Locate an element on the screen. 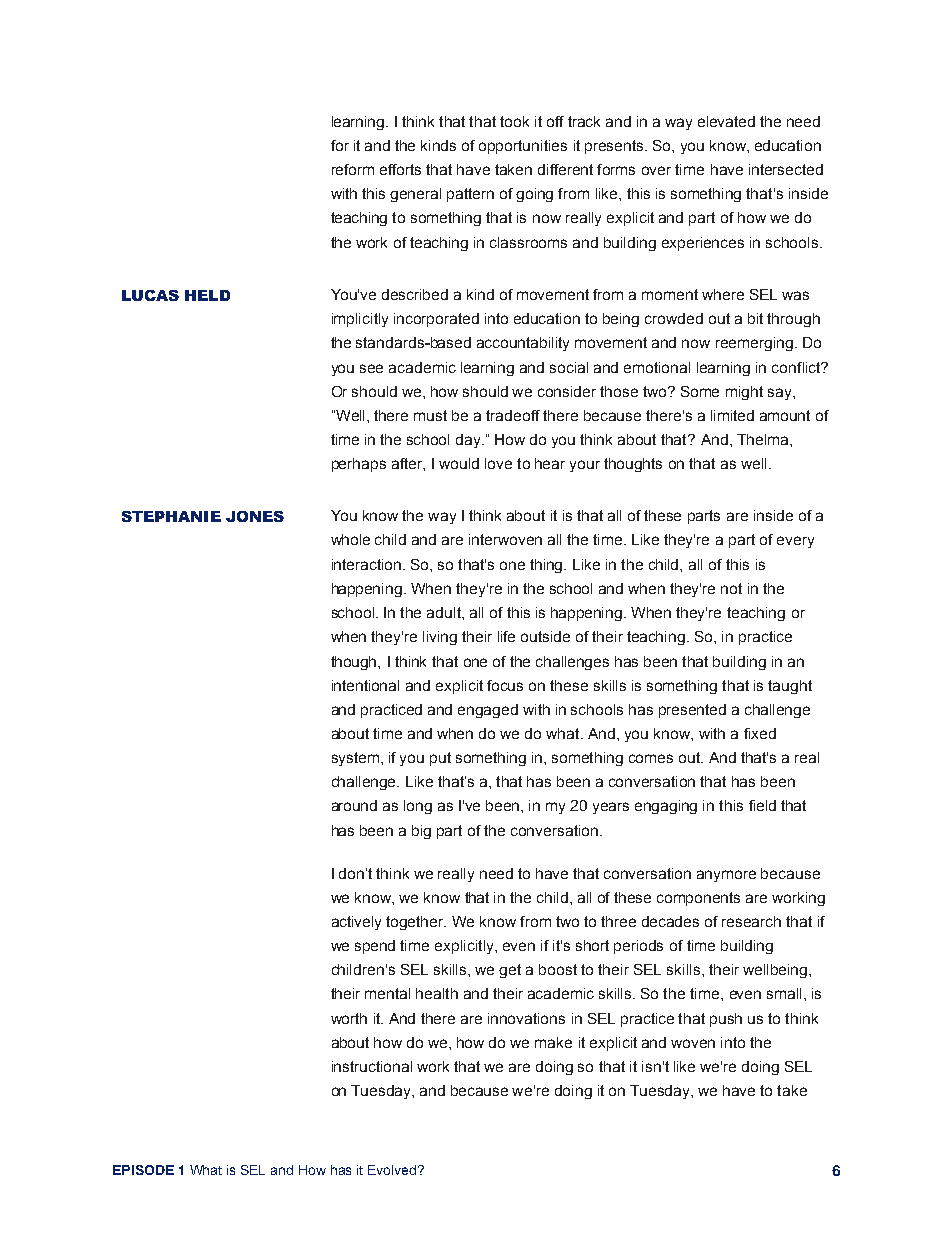  EPISODE is located at coordinates (143, 1170).
